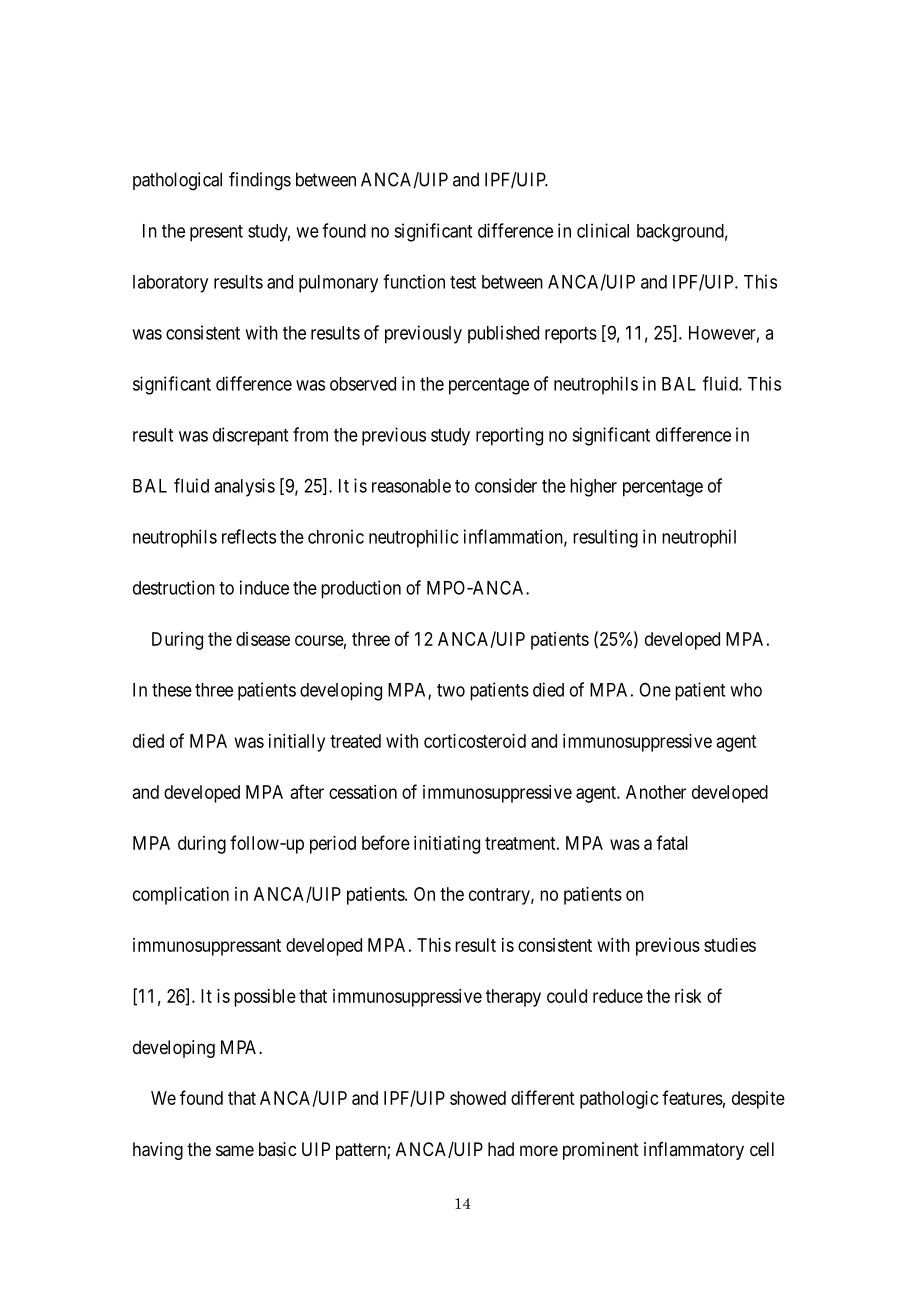 This image has width=924, height=1308. Describe the element at coordinates (656, 792) in the image. I see `Another` at that location.
